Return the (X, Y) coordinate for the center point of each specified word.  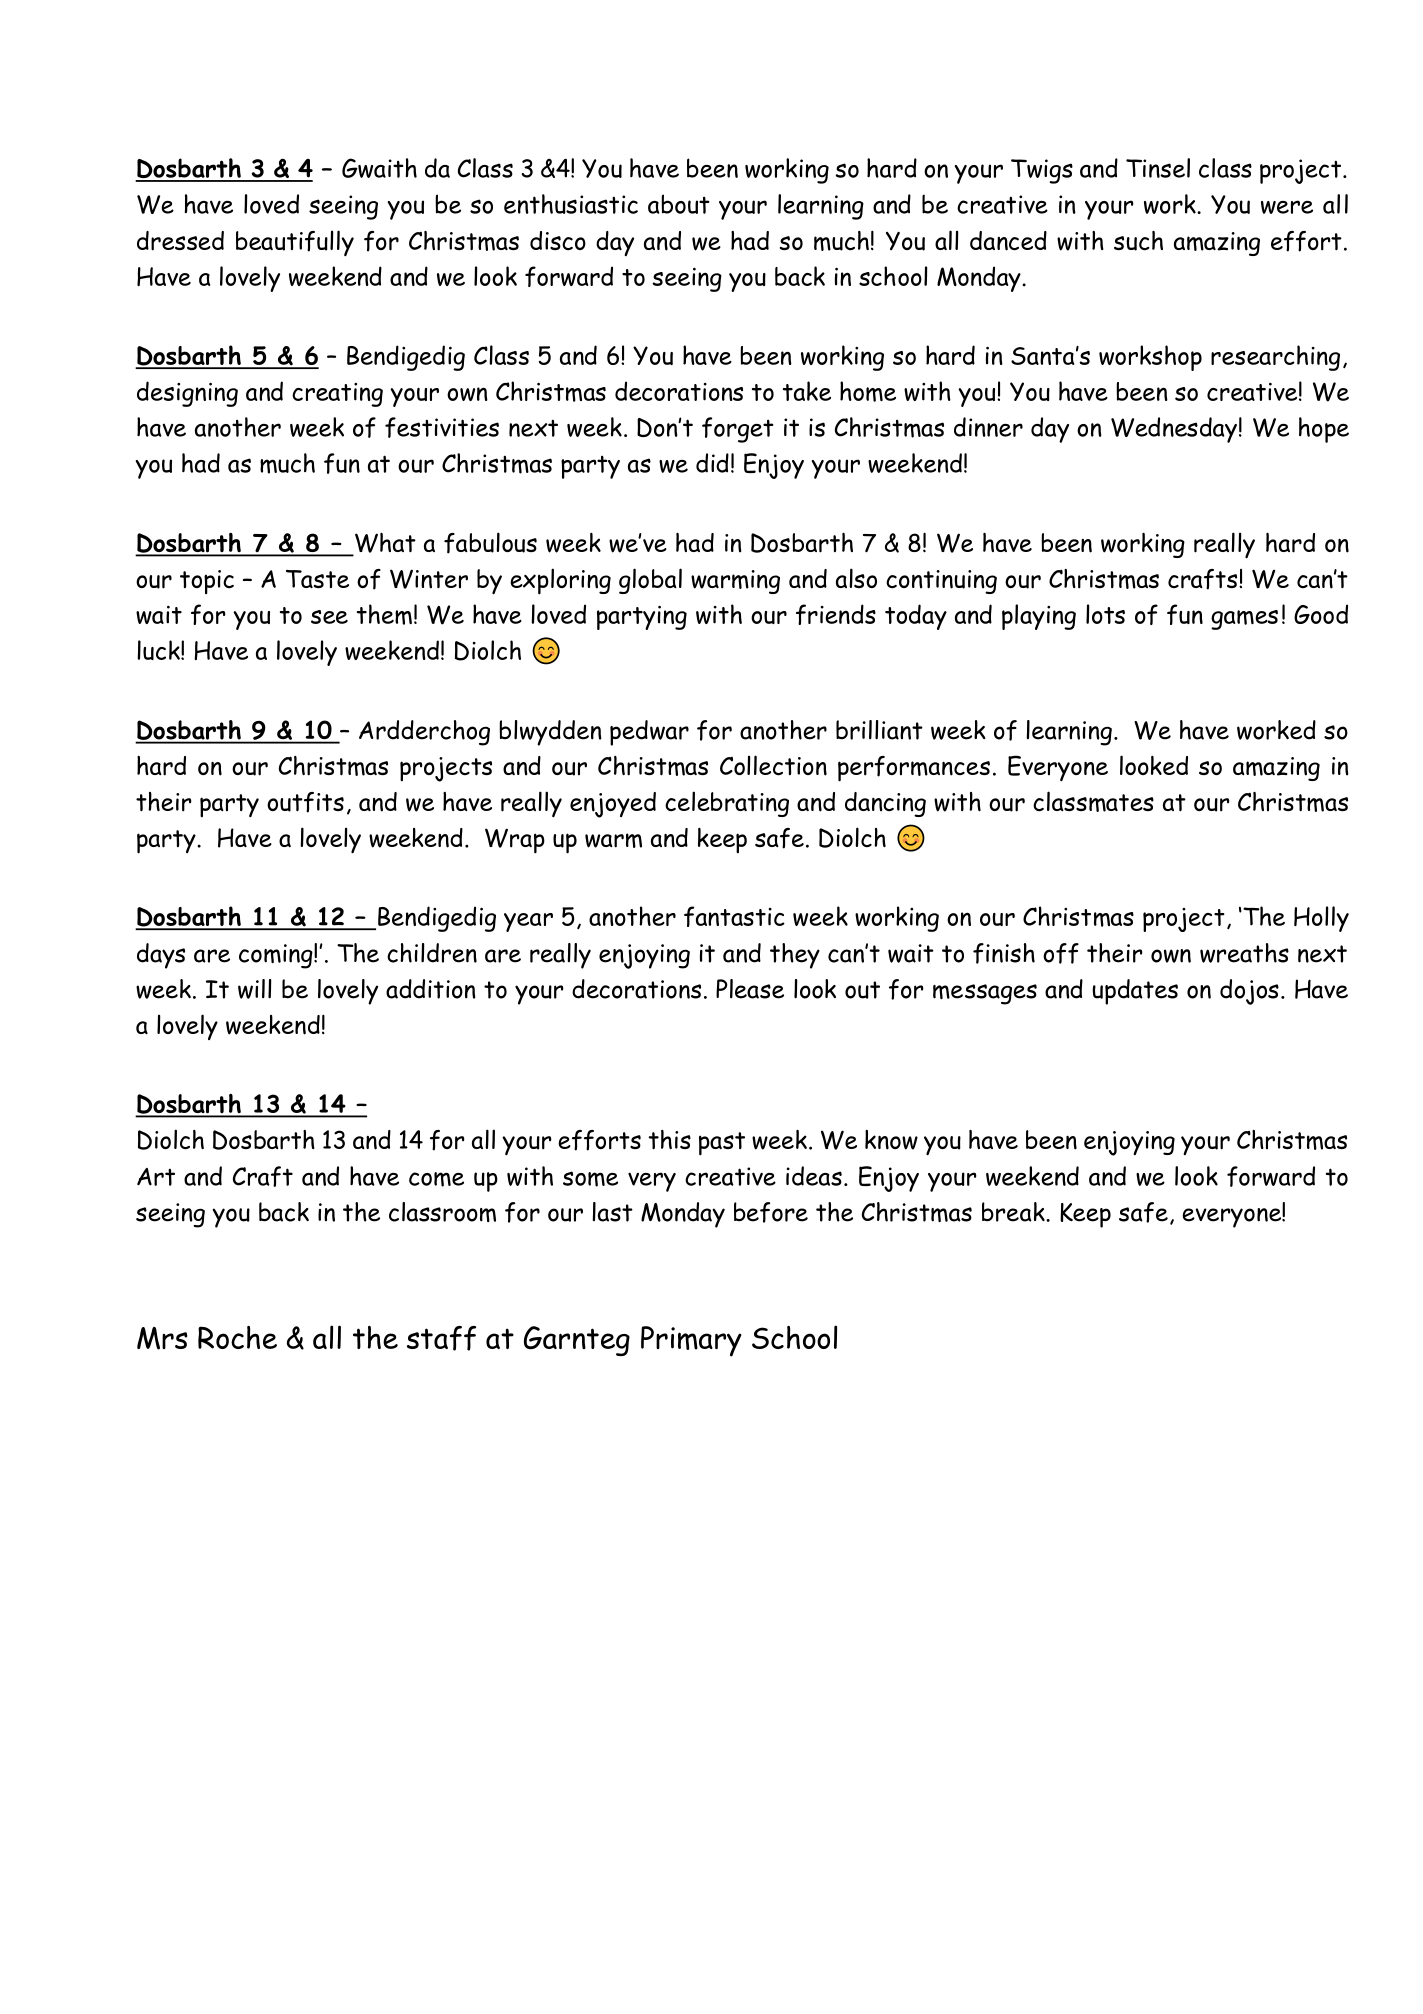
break (1014, 1212)
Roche (237, 1337)
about (679, 204)
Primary (691, 1341)
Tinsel (1158, 168)
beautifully (295, 243)
